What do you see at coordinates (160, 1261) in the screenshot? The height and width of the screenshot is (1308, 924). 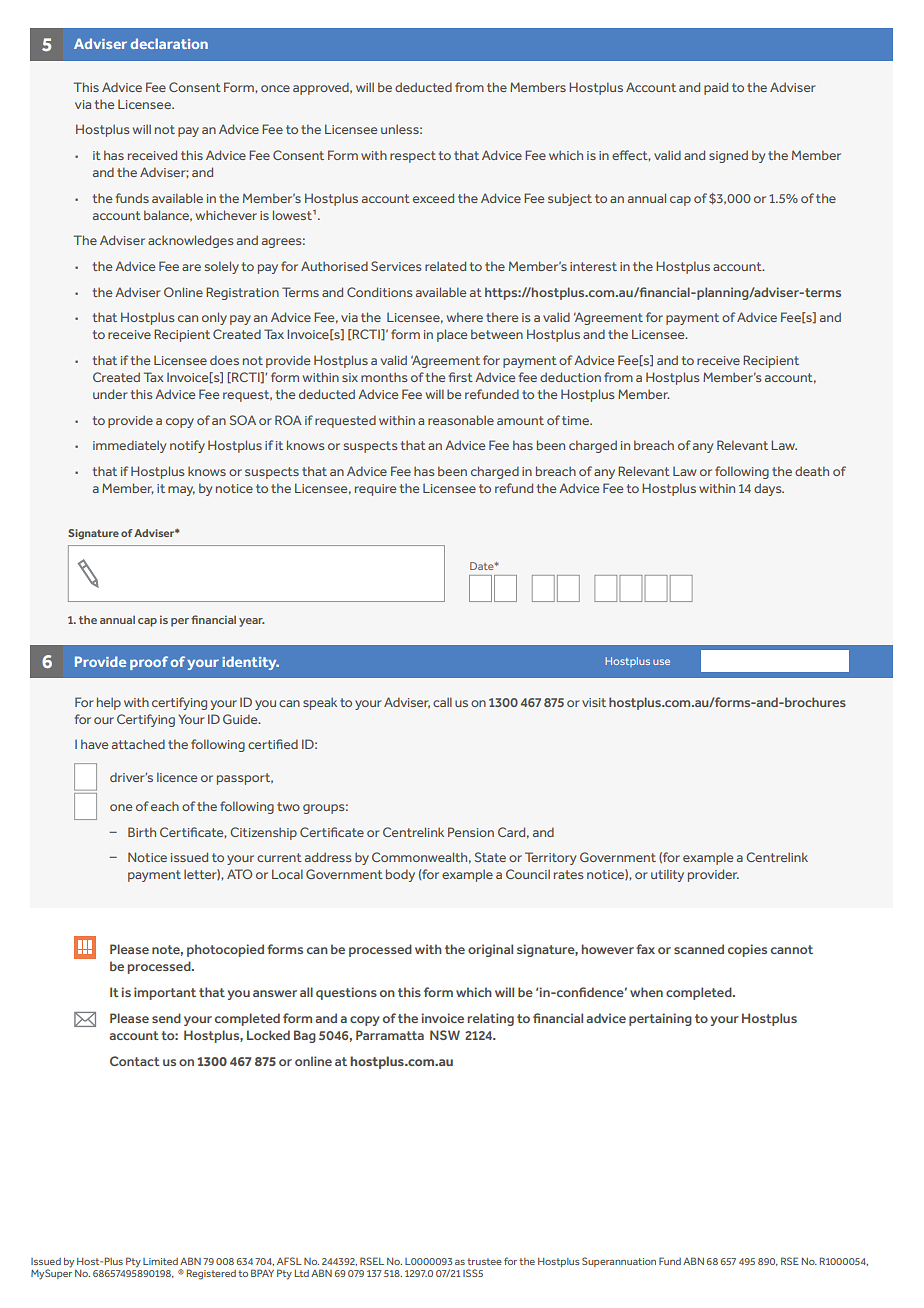 I see `Limited` at bounding box center [160, 1261].
